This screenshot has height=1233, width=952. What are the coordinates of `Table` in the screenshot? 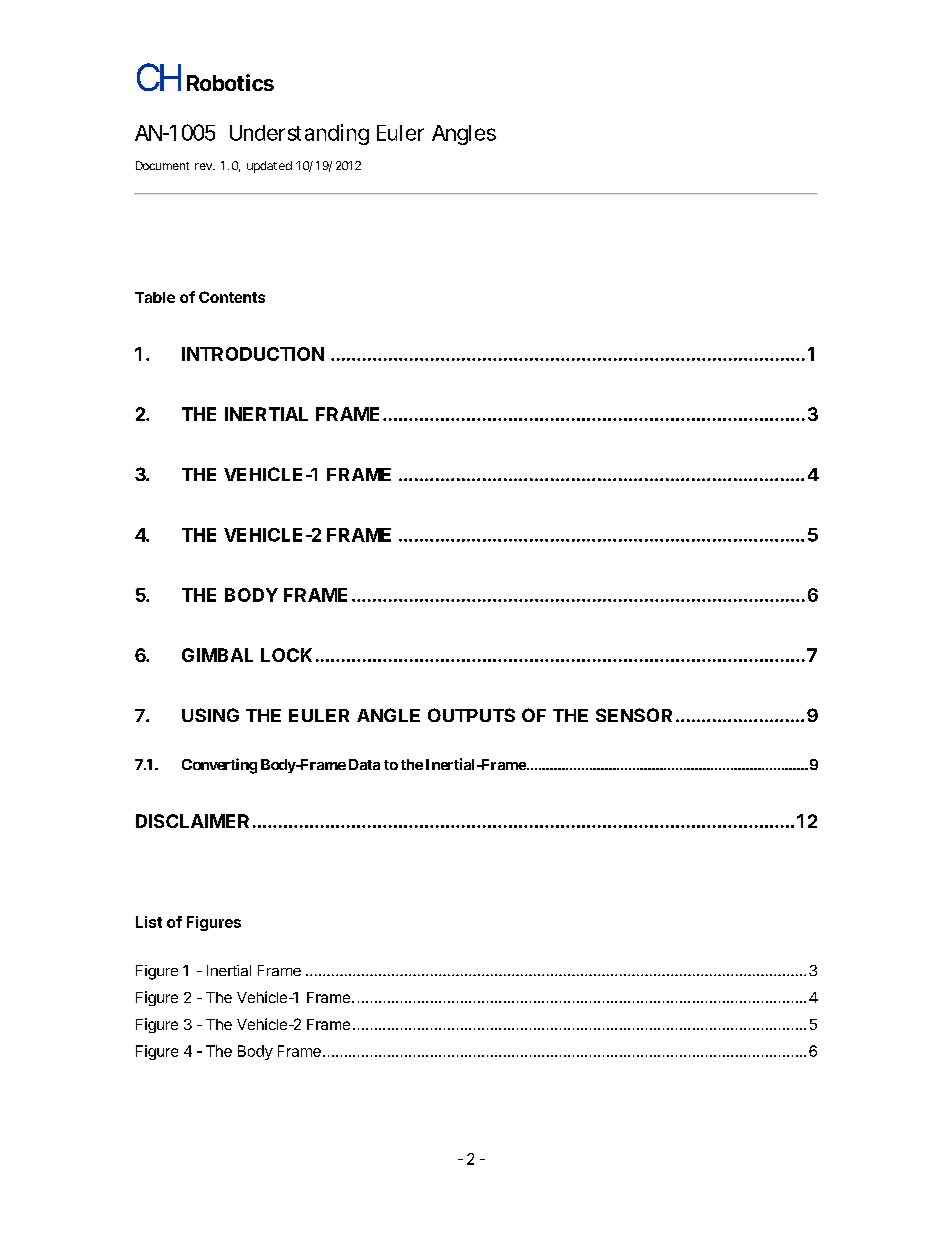 It's located at (155, 297).
